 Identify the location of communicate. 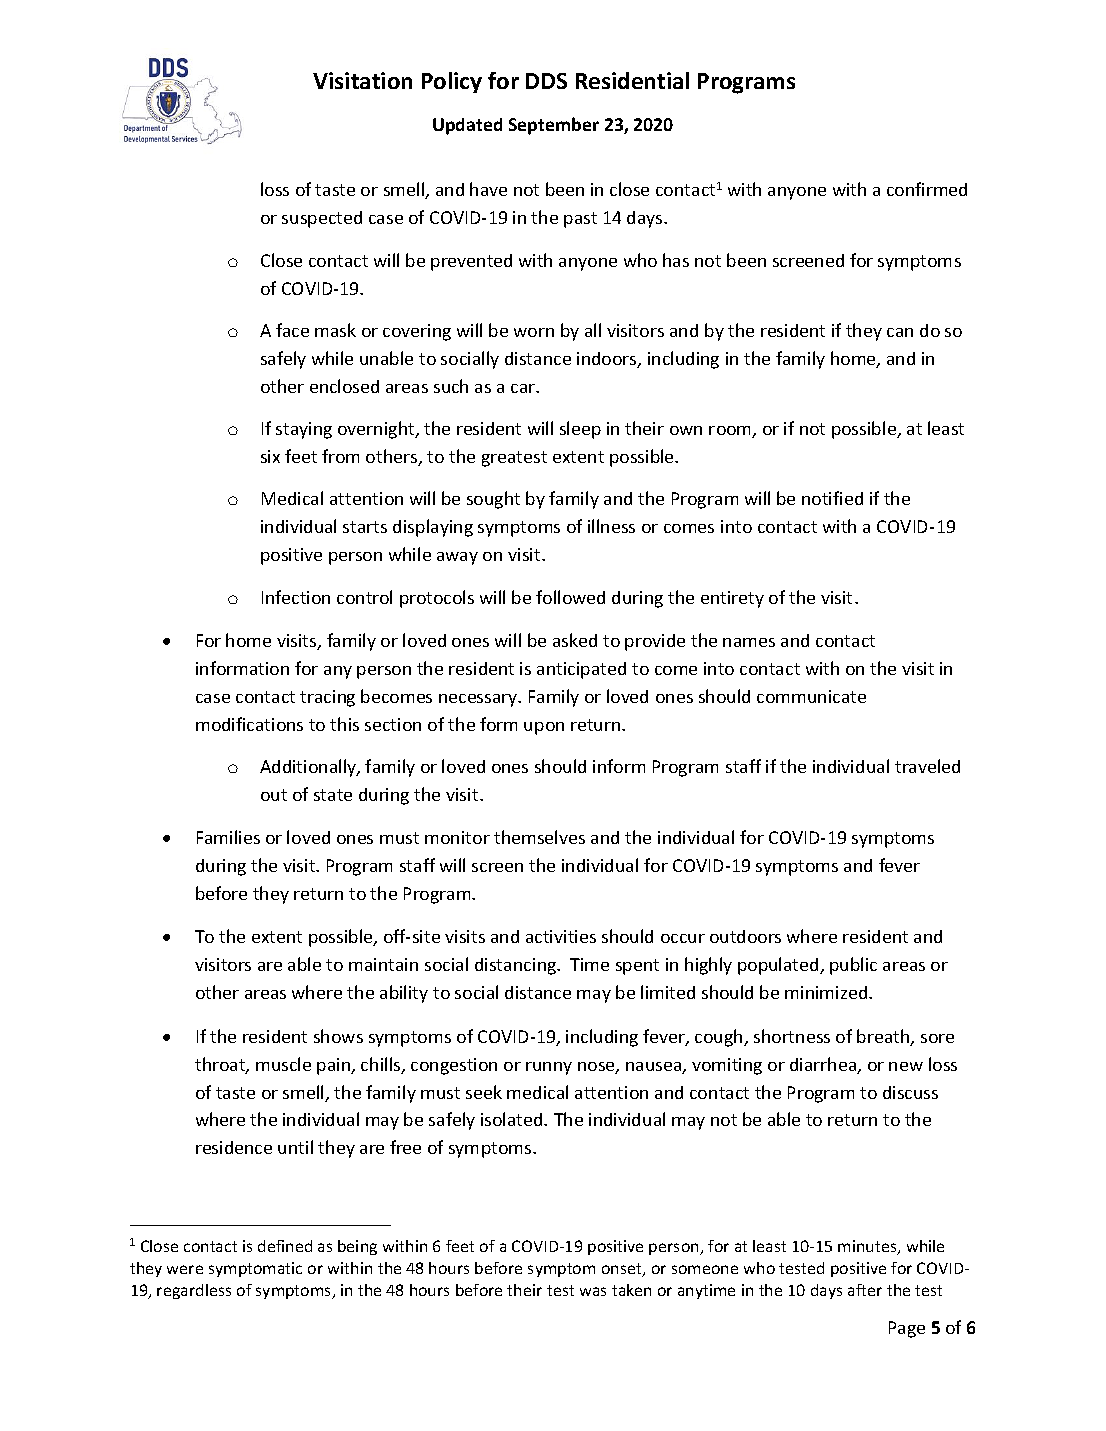
(811, 696).
